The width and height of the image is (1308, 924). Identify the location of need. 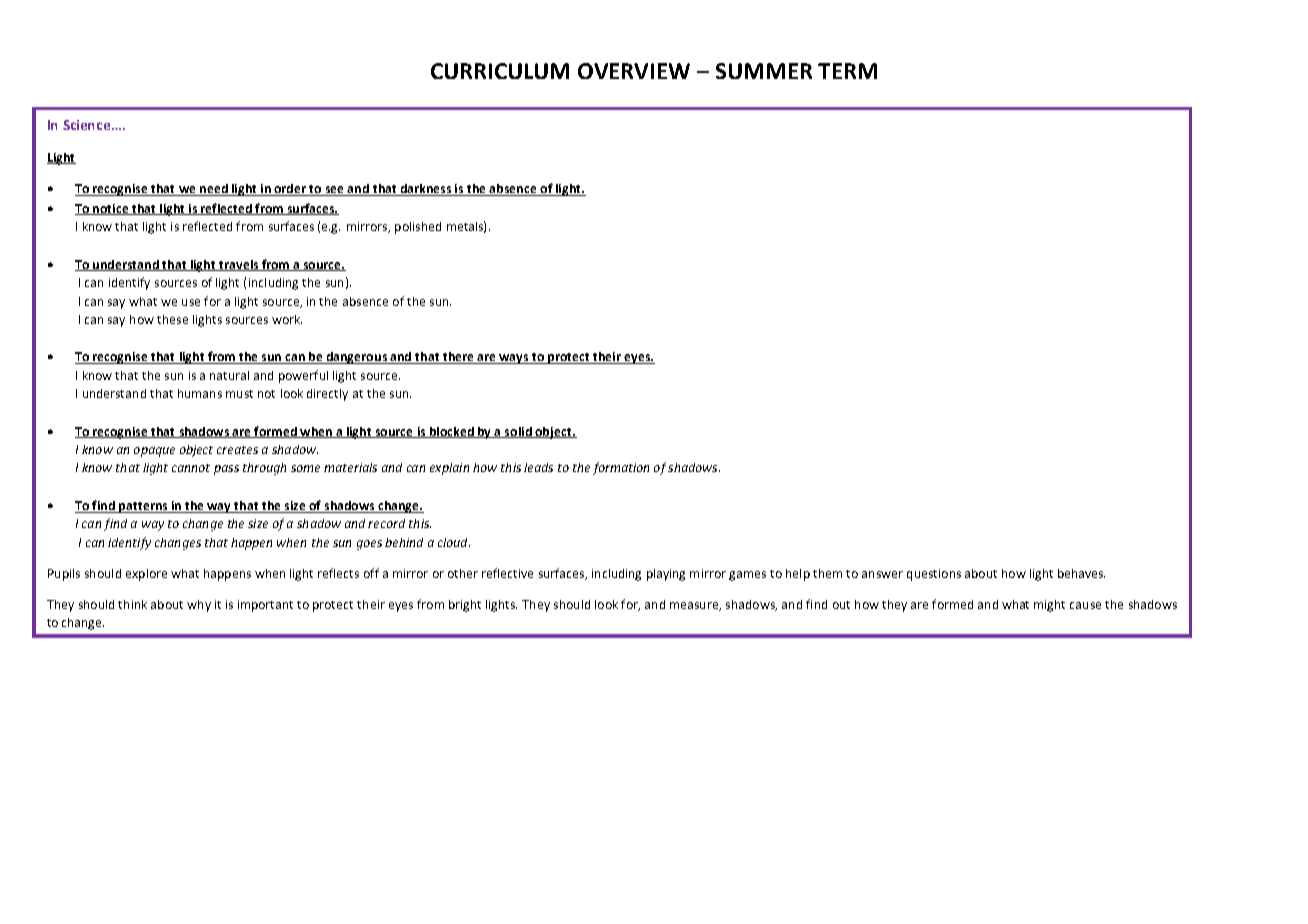
(214, 190).
